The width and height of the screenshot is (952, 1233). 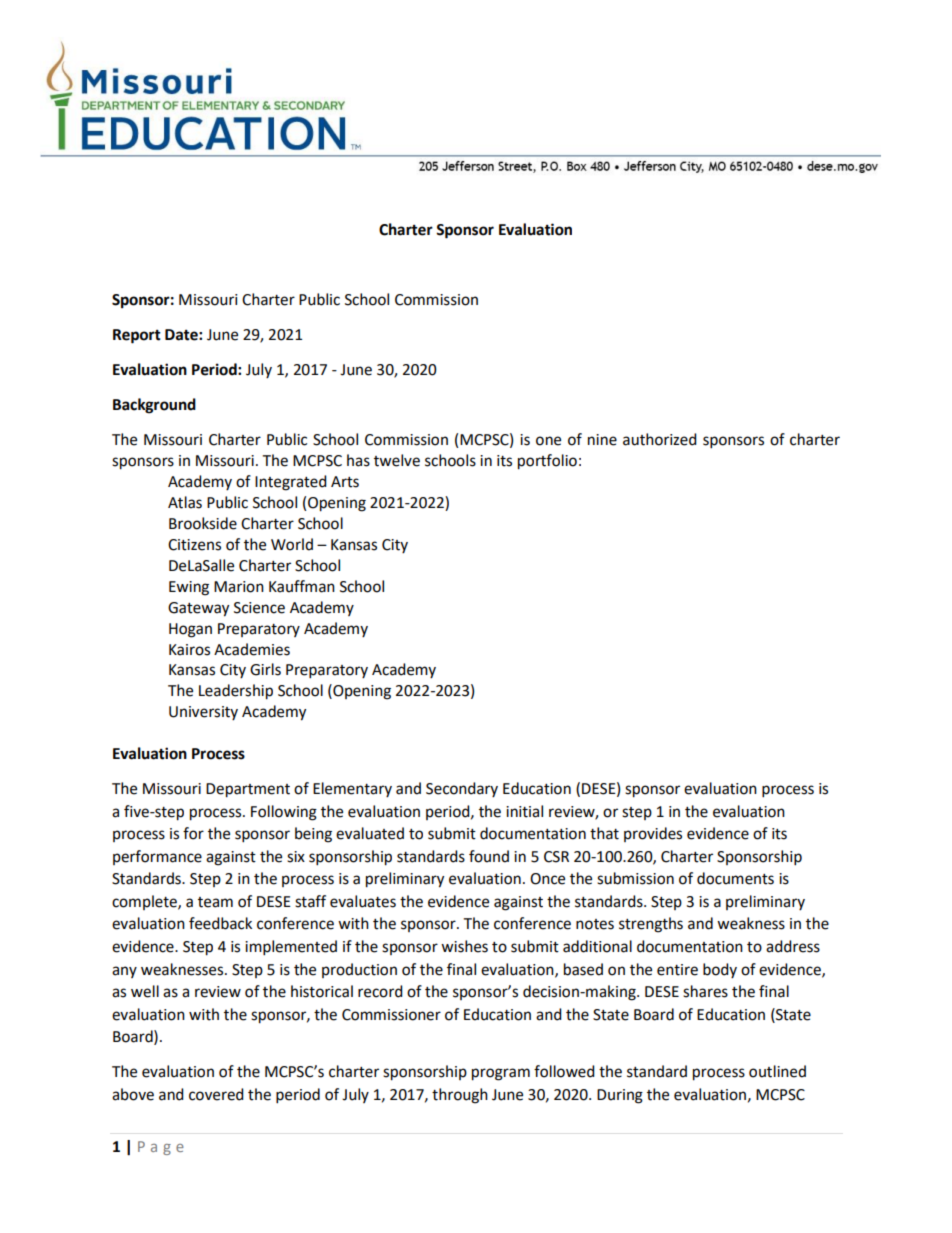 What do you see at coordinates (660, 439) in the screenshot?
I see `authorized` at bounding box center [660, 439].
